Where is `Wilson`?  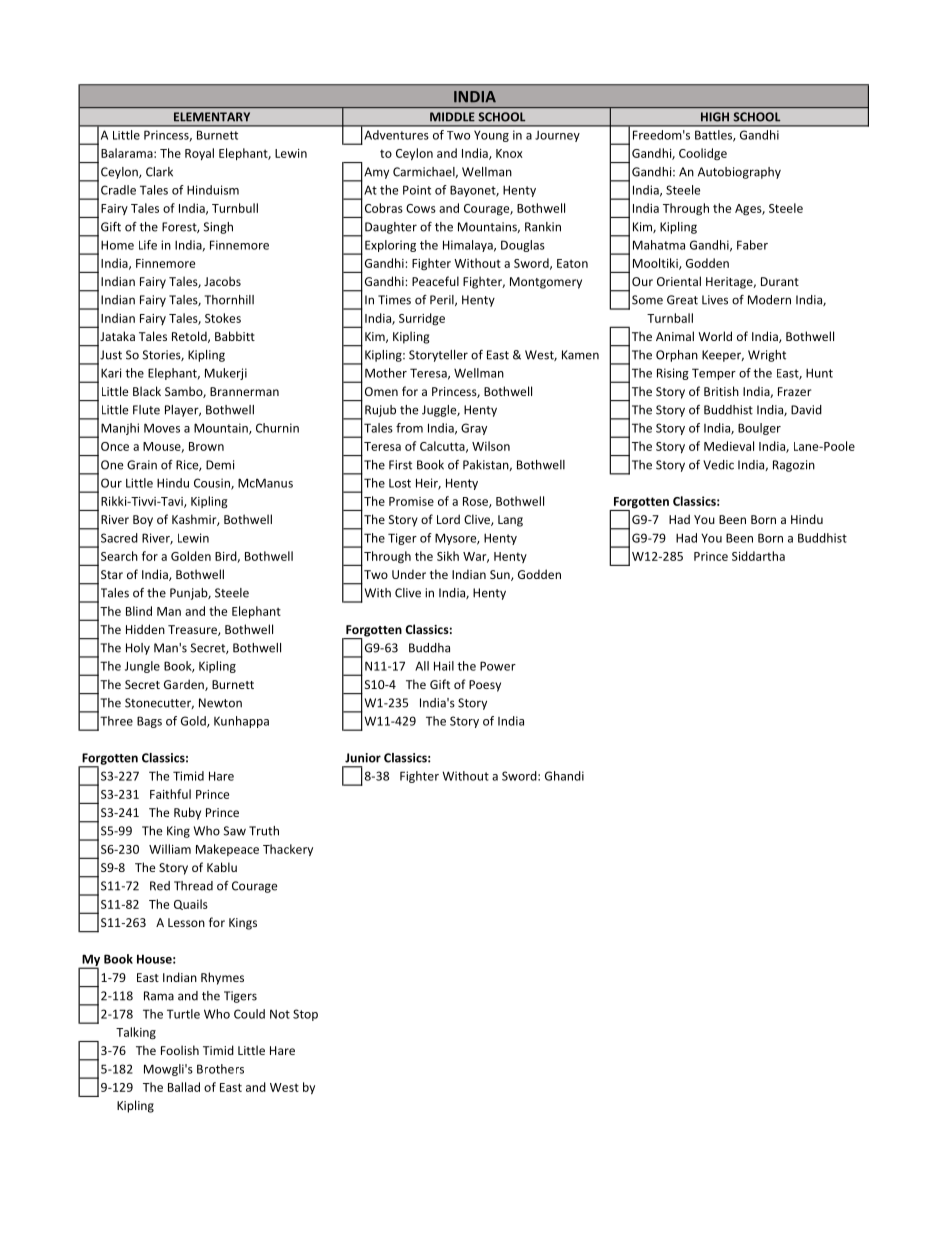
Wilson is located at coordinates (491, 446).
